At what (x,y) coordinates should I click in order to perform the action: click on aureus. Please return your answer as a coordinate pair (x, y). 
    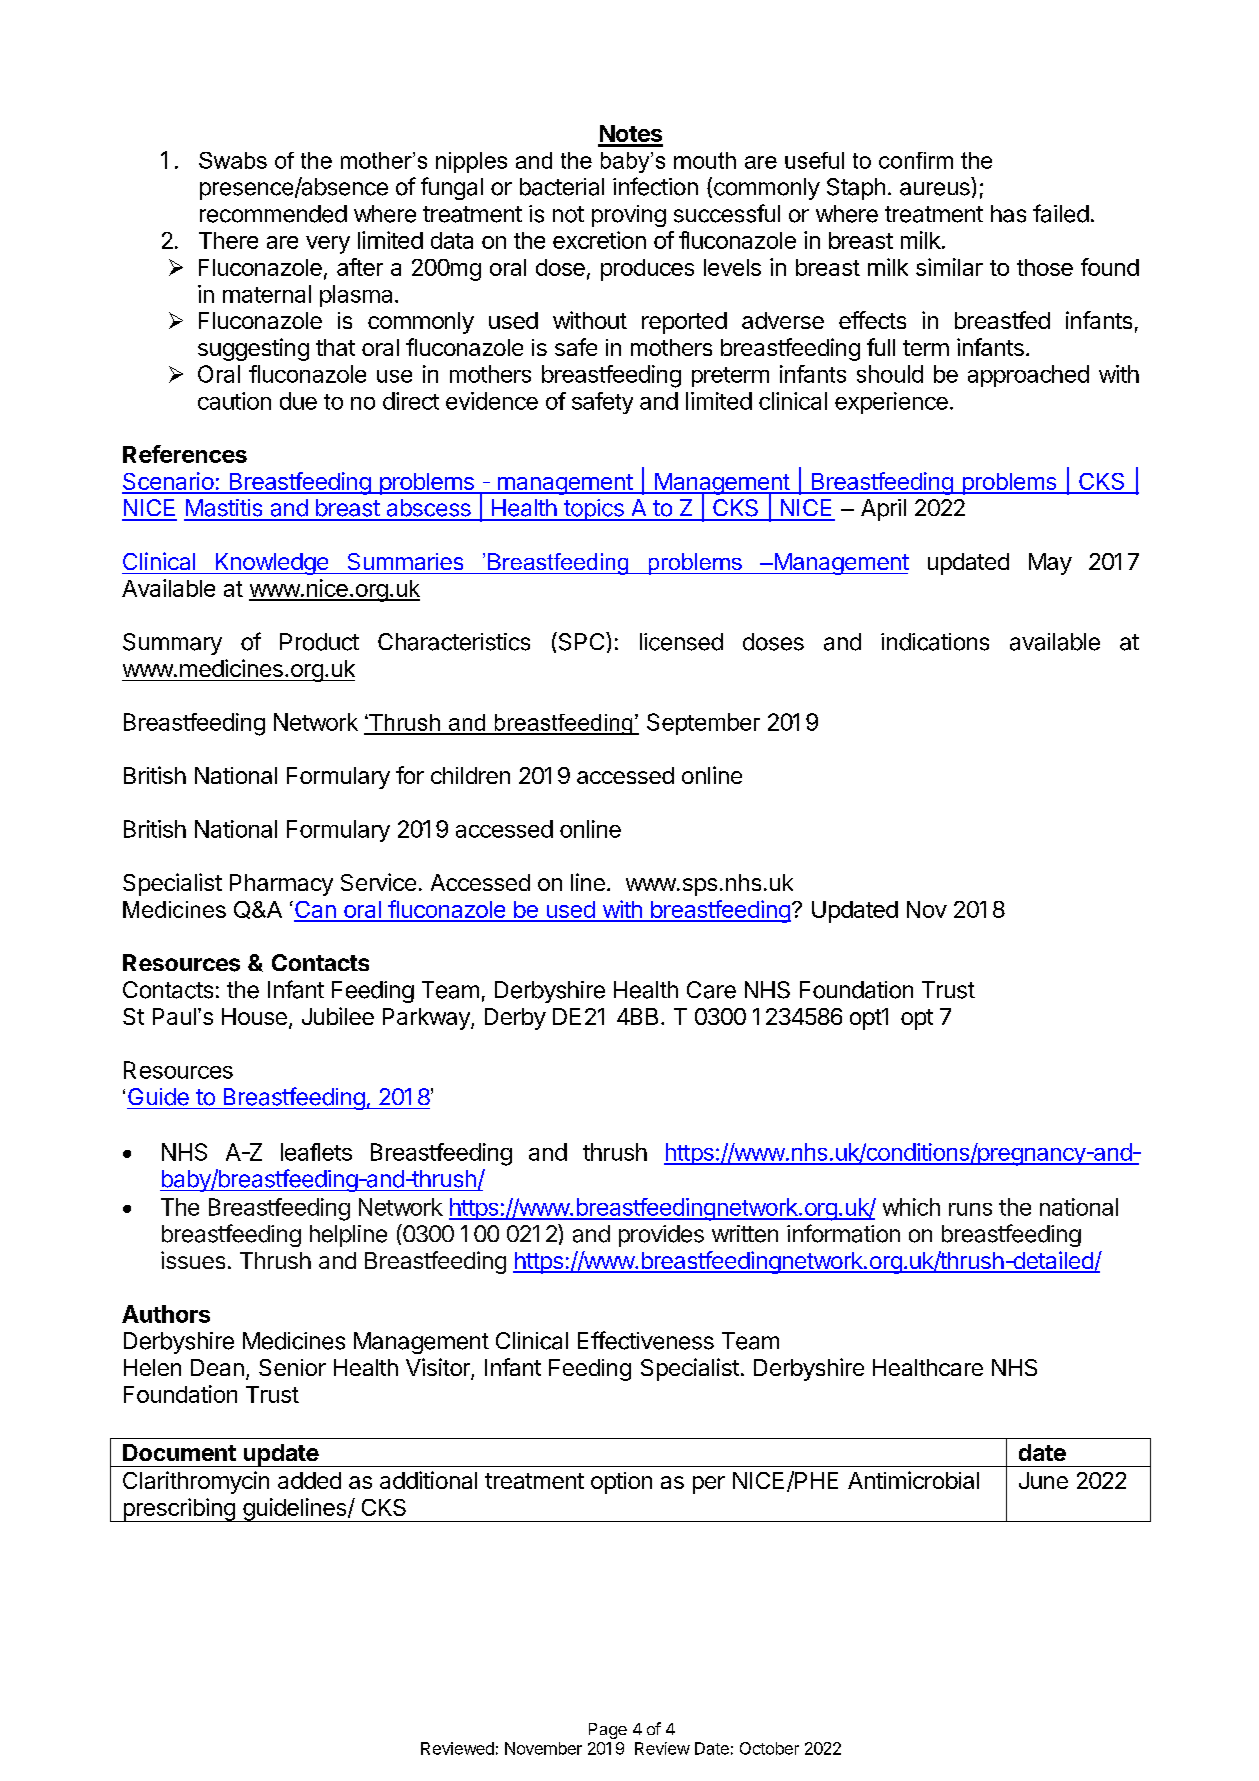
    Looking at the image, I should click on (935, 189).
